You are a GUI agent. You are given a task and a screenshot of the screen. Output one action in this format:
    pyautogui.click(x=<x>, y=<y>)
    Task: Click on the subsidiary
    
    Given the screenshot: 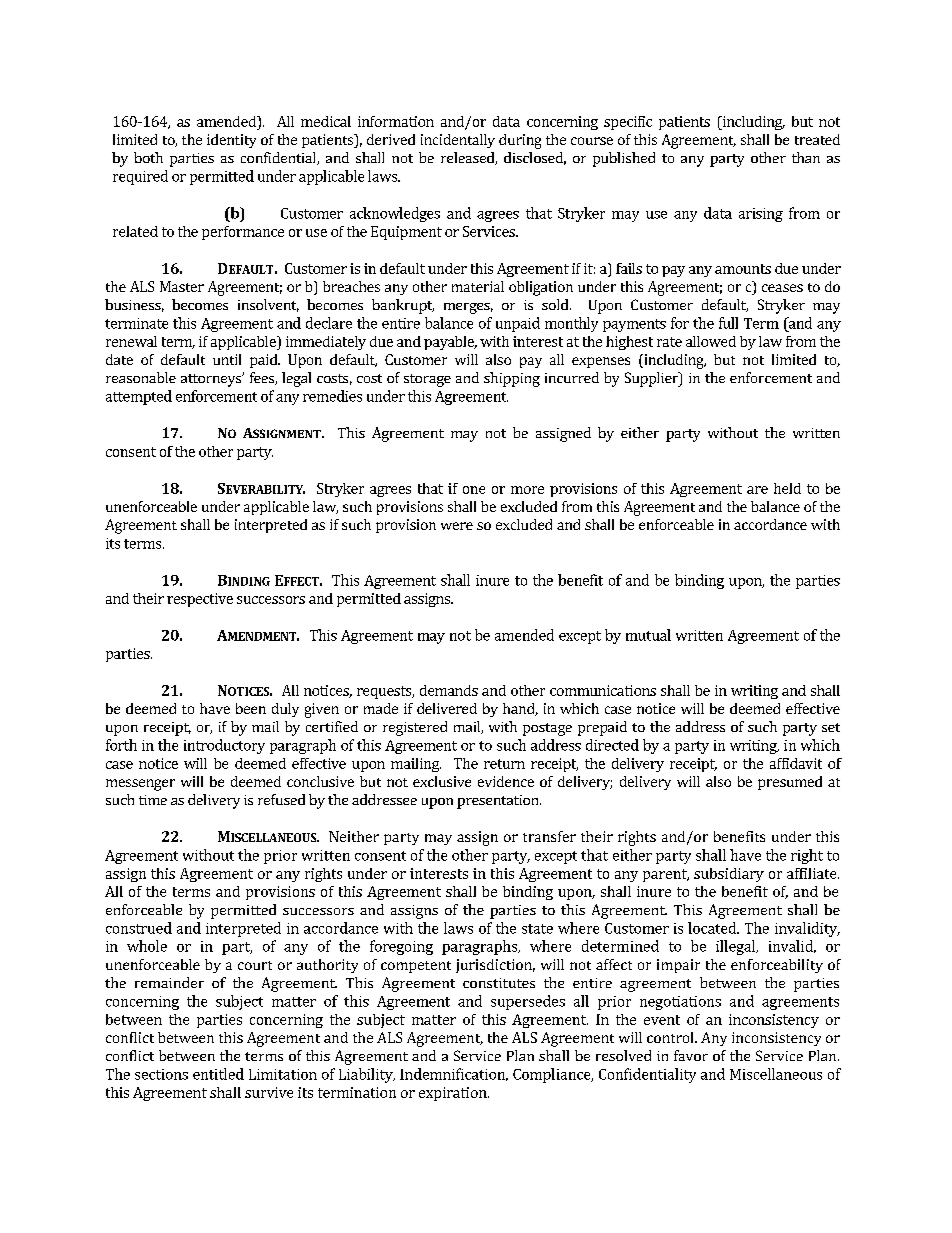 What is the action you would take?
    pyautogui.click(x=729, y=875)
